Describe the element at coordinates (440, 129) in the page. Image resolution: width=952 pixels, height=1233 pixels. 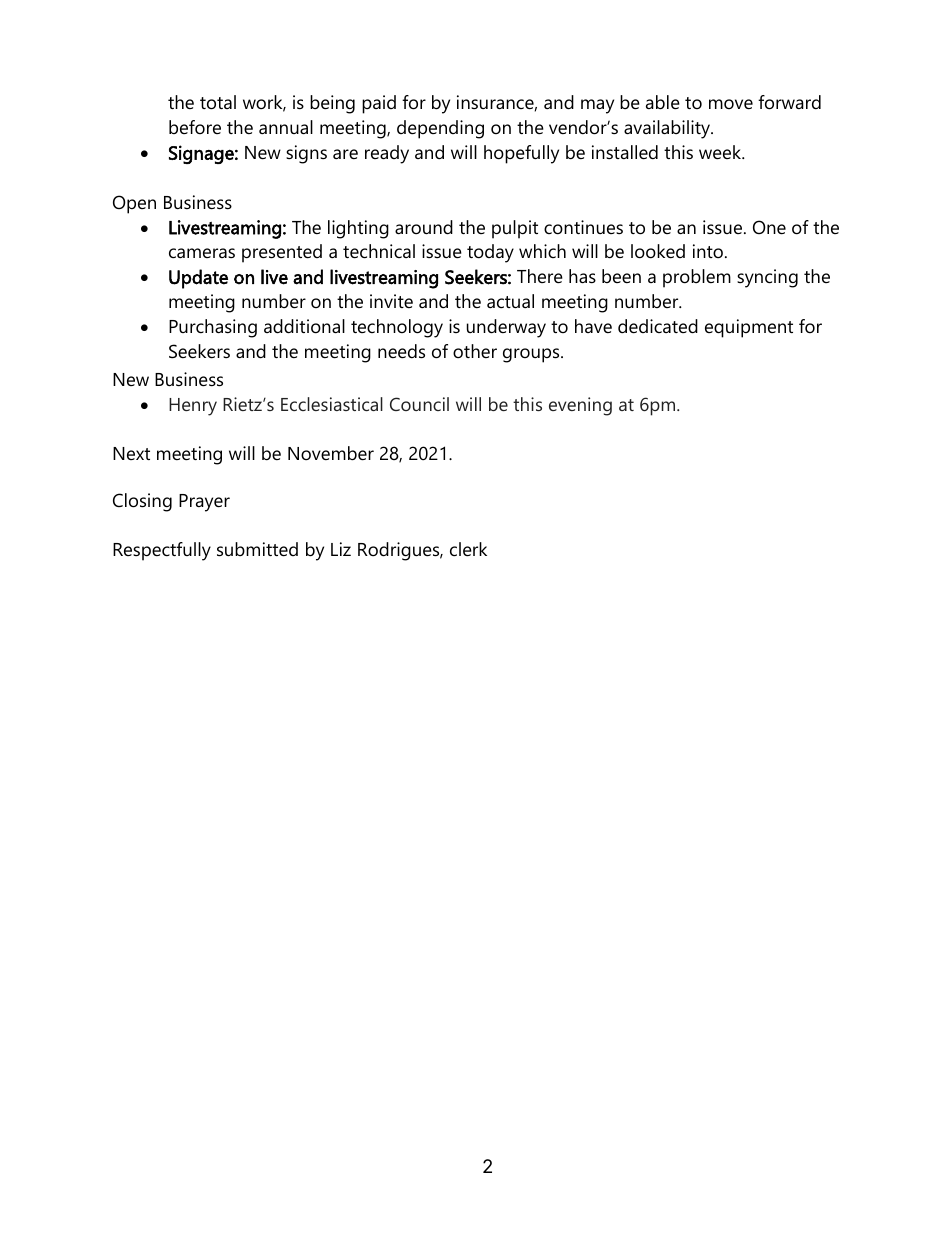
I see `depending` at that location.
